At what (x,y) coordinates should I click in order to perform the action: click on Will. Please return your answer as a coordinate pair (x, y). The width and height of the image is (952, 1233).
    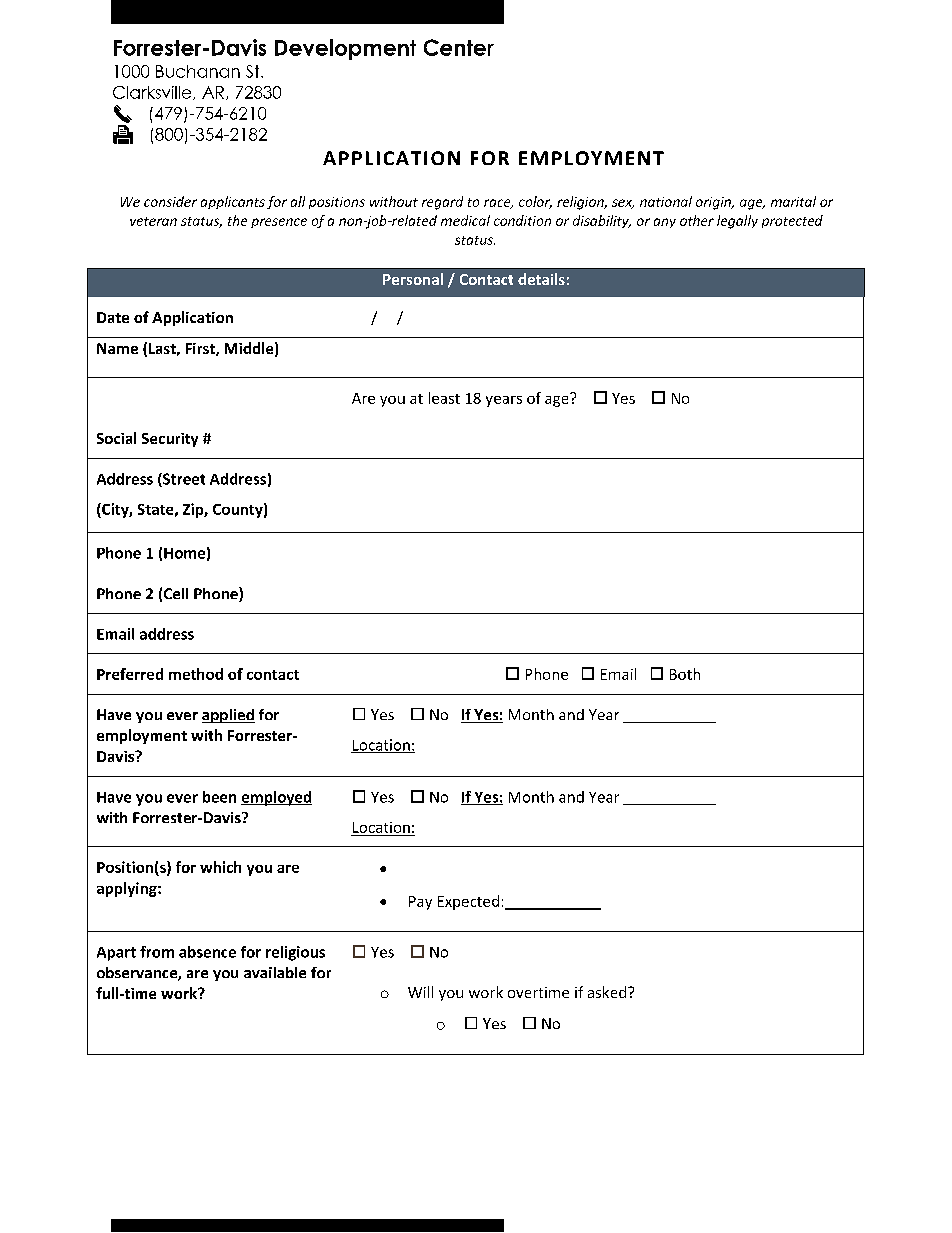
    Looking at the image, I should click on (420, 992).
